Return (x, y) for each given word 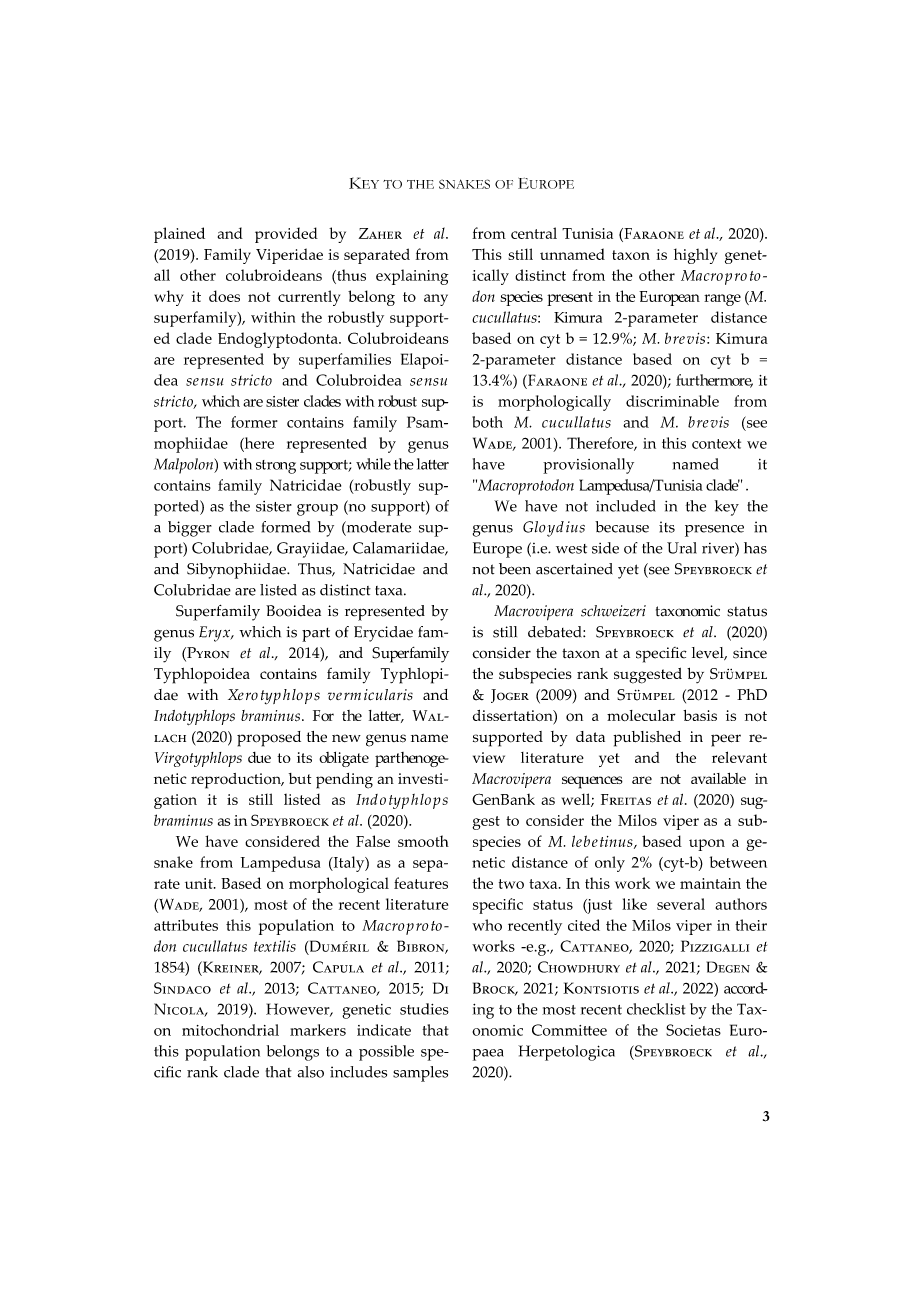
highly (695, 256)
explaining (412, 277)
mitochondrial (230, 1030)
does (224, 296)
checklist (656, 1009)
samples (420, 1074)
